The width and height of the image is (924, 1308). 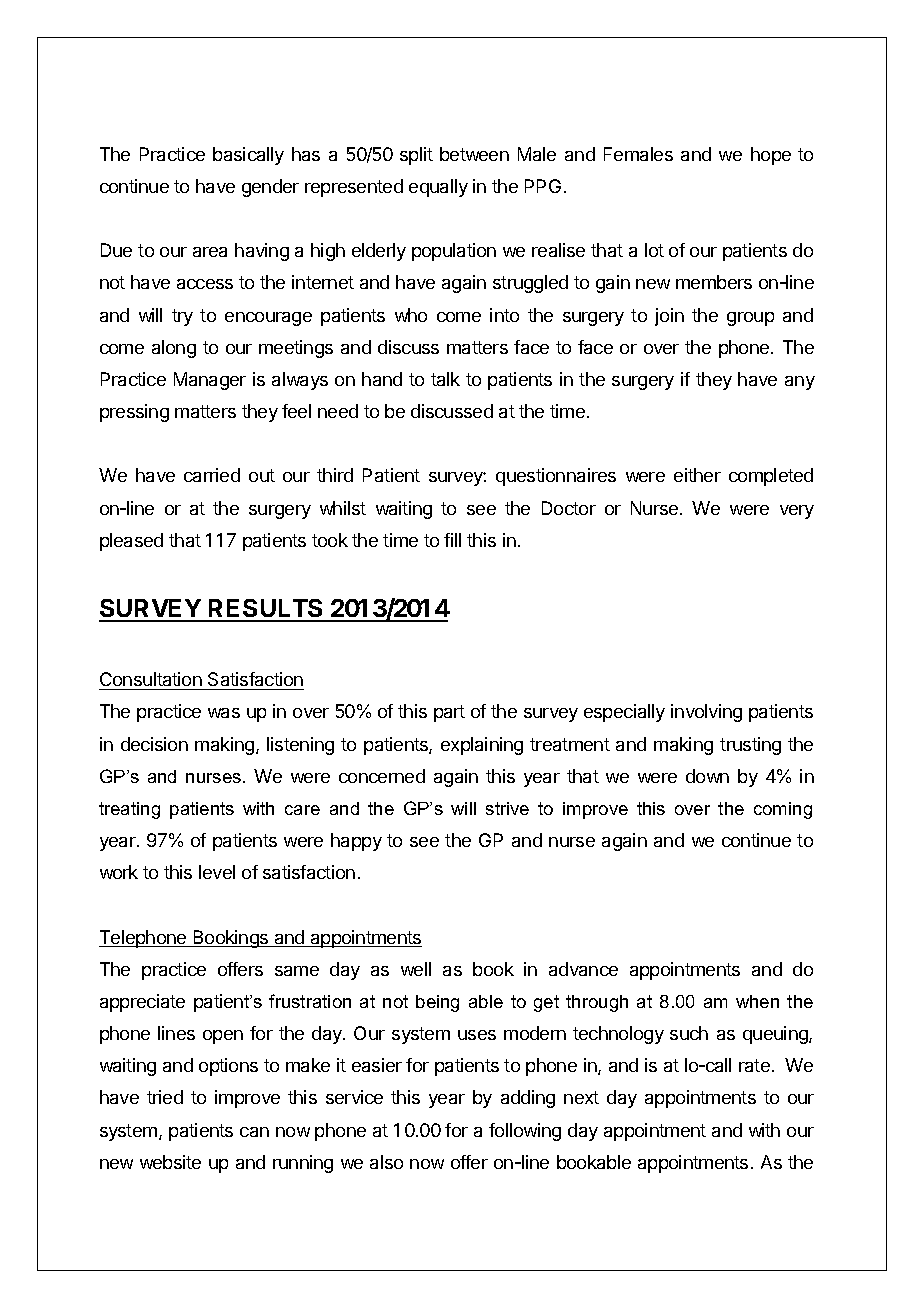 I want to click on equally, so click(x=438, y=188).
